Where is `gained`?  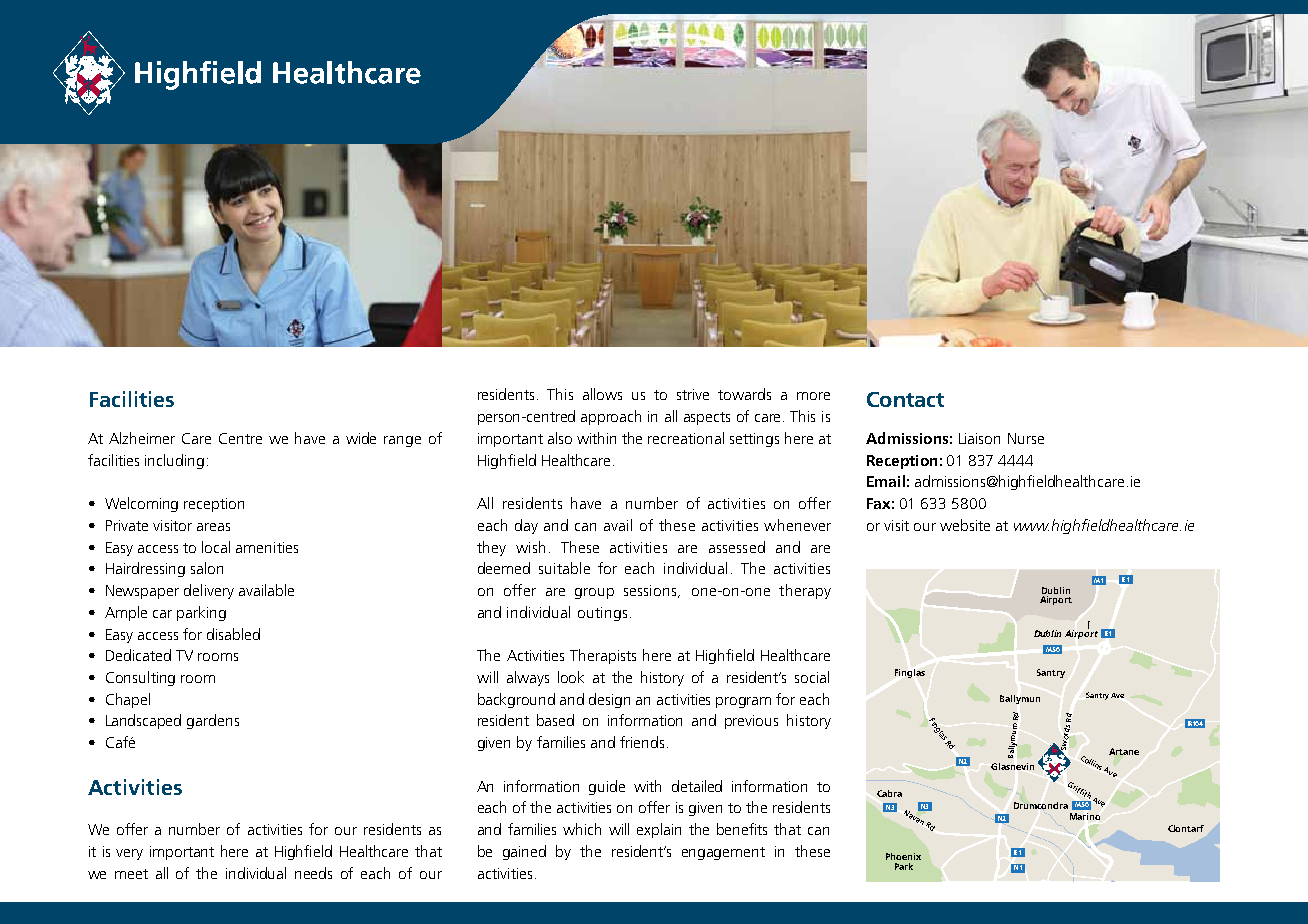
gained is located at coordinates (524, 852).
